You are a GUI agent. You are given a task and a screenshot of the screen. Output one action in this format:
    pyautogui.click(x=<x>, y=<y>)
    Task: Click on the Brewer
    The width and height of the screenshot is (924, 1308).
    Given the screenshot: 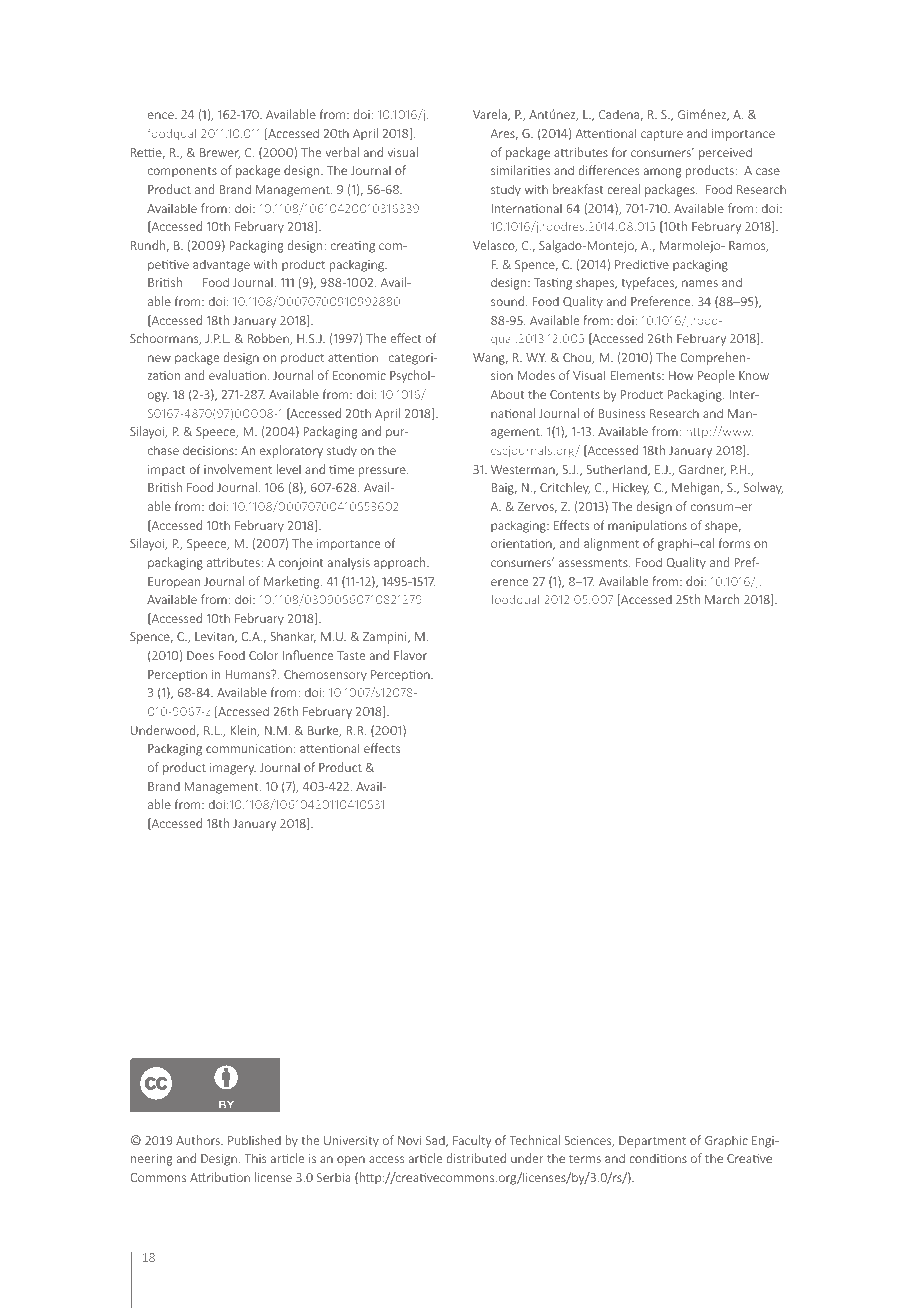 What is the action you would take?
    pyautogui.click(x=220, y=153)
